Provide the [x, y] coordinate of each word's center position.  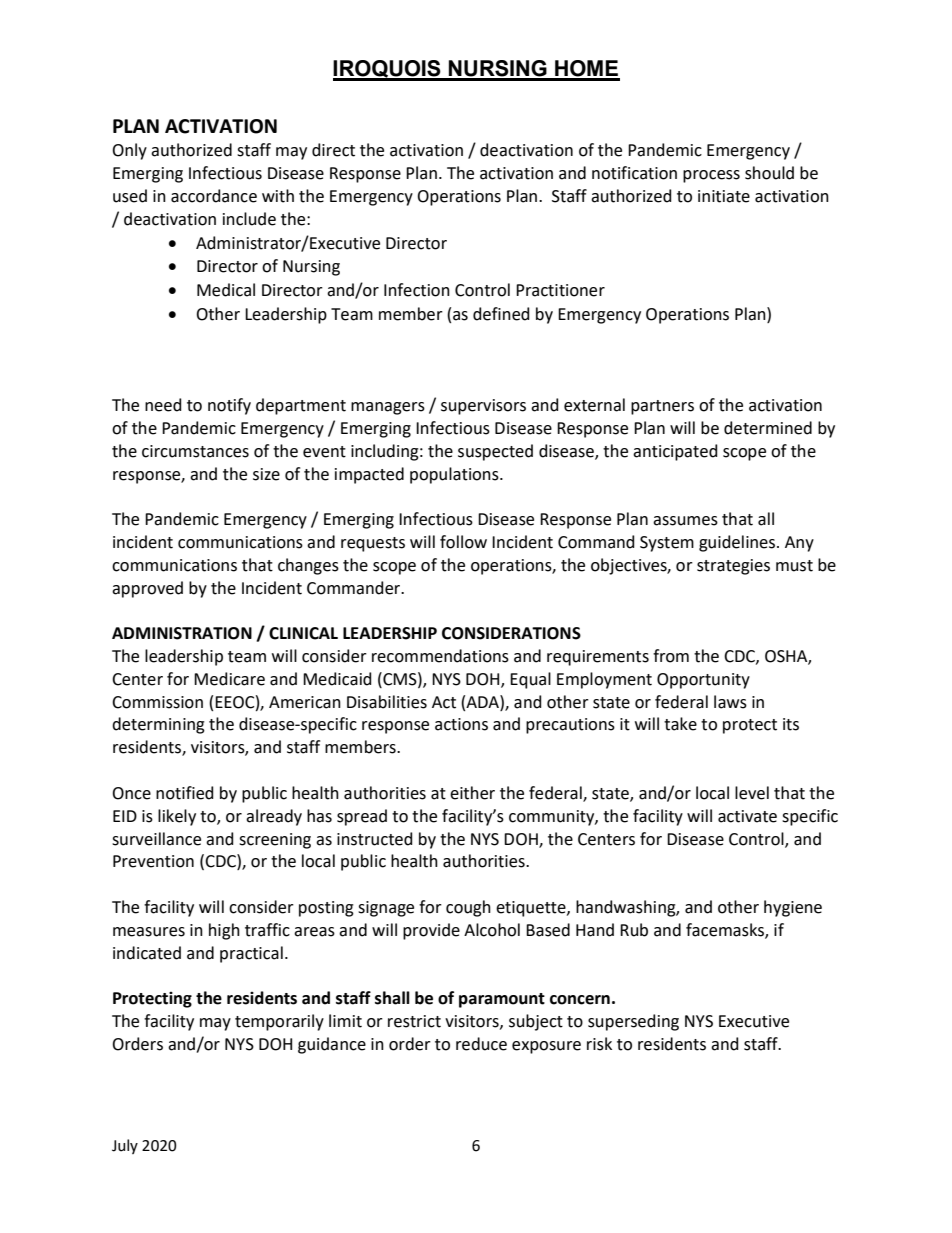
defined [501, 314]
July [125, 1146]
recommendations [440, 656]
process [711, 176]
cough [468, 908]
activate [747, 816]
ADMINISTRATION [182, 633]
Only [129, 151]
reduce [481, 1044]
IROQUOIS [388, 70]
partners [662, 407]
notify [229, 406]
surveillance [156, 839]
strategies [733, 567]
